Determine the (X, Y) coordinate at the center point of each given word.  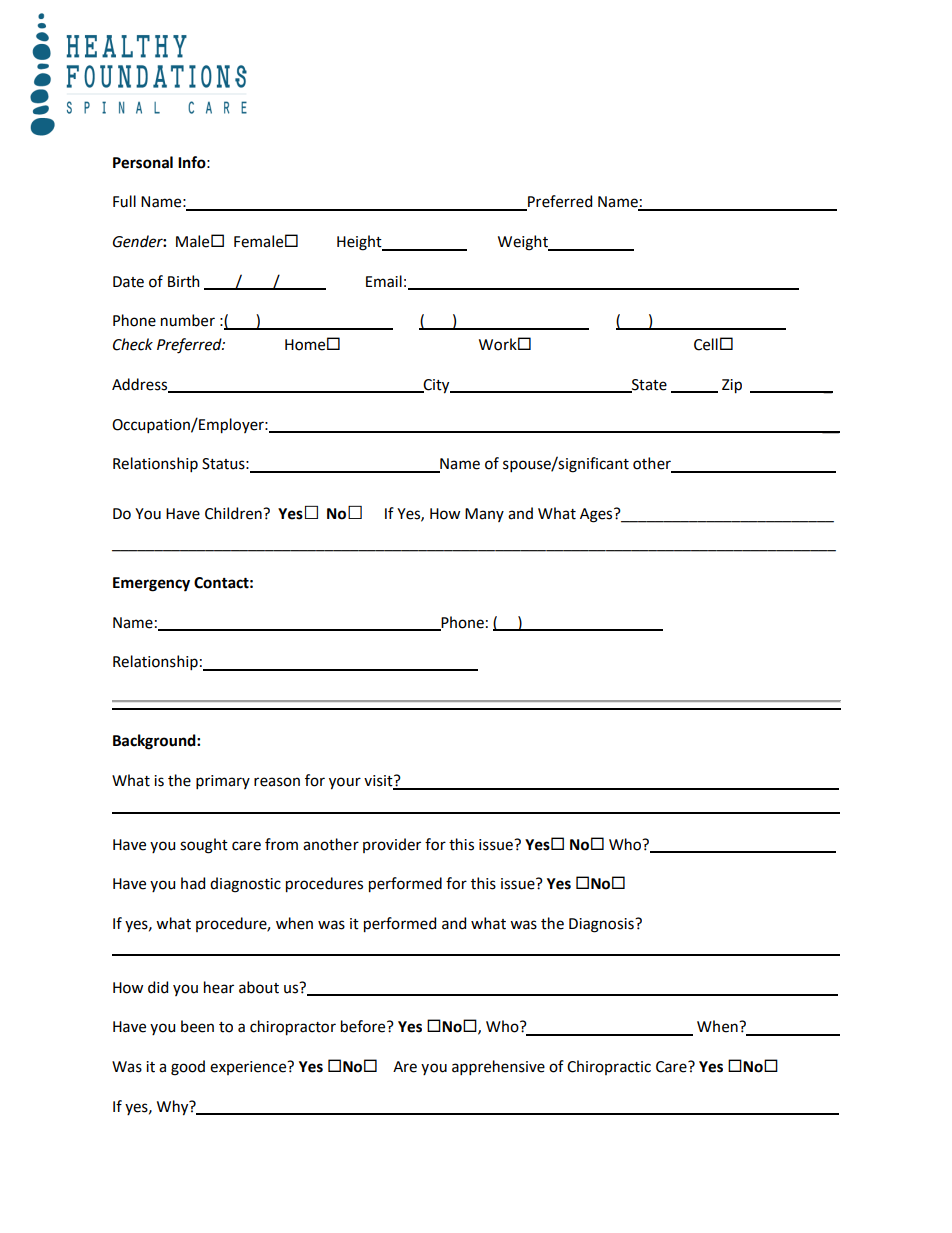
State (648, 386)
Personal (143, 162)
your (345, 783)
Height (360, 243)
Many (484, 515)
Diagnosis (602, 925)
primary (223, 782)
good (188, 1068)
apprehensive (498, 1067)
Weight (524, 243)
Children (234, 513)
